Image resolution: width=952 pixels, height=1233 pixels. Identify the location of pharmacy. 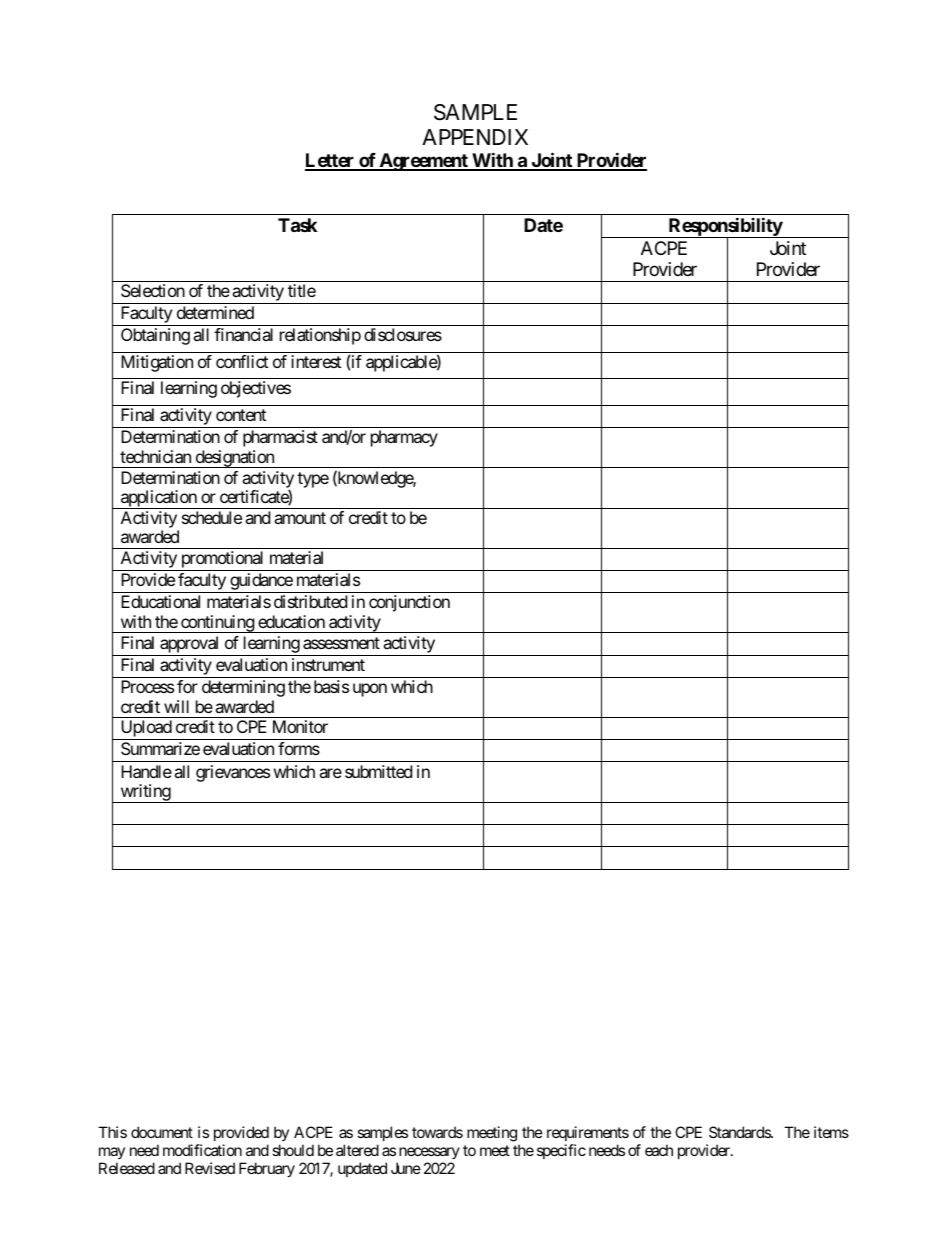
(404, 438).
